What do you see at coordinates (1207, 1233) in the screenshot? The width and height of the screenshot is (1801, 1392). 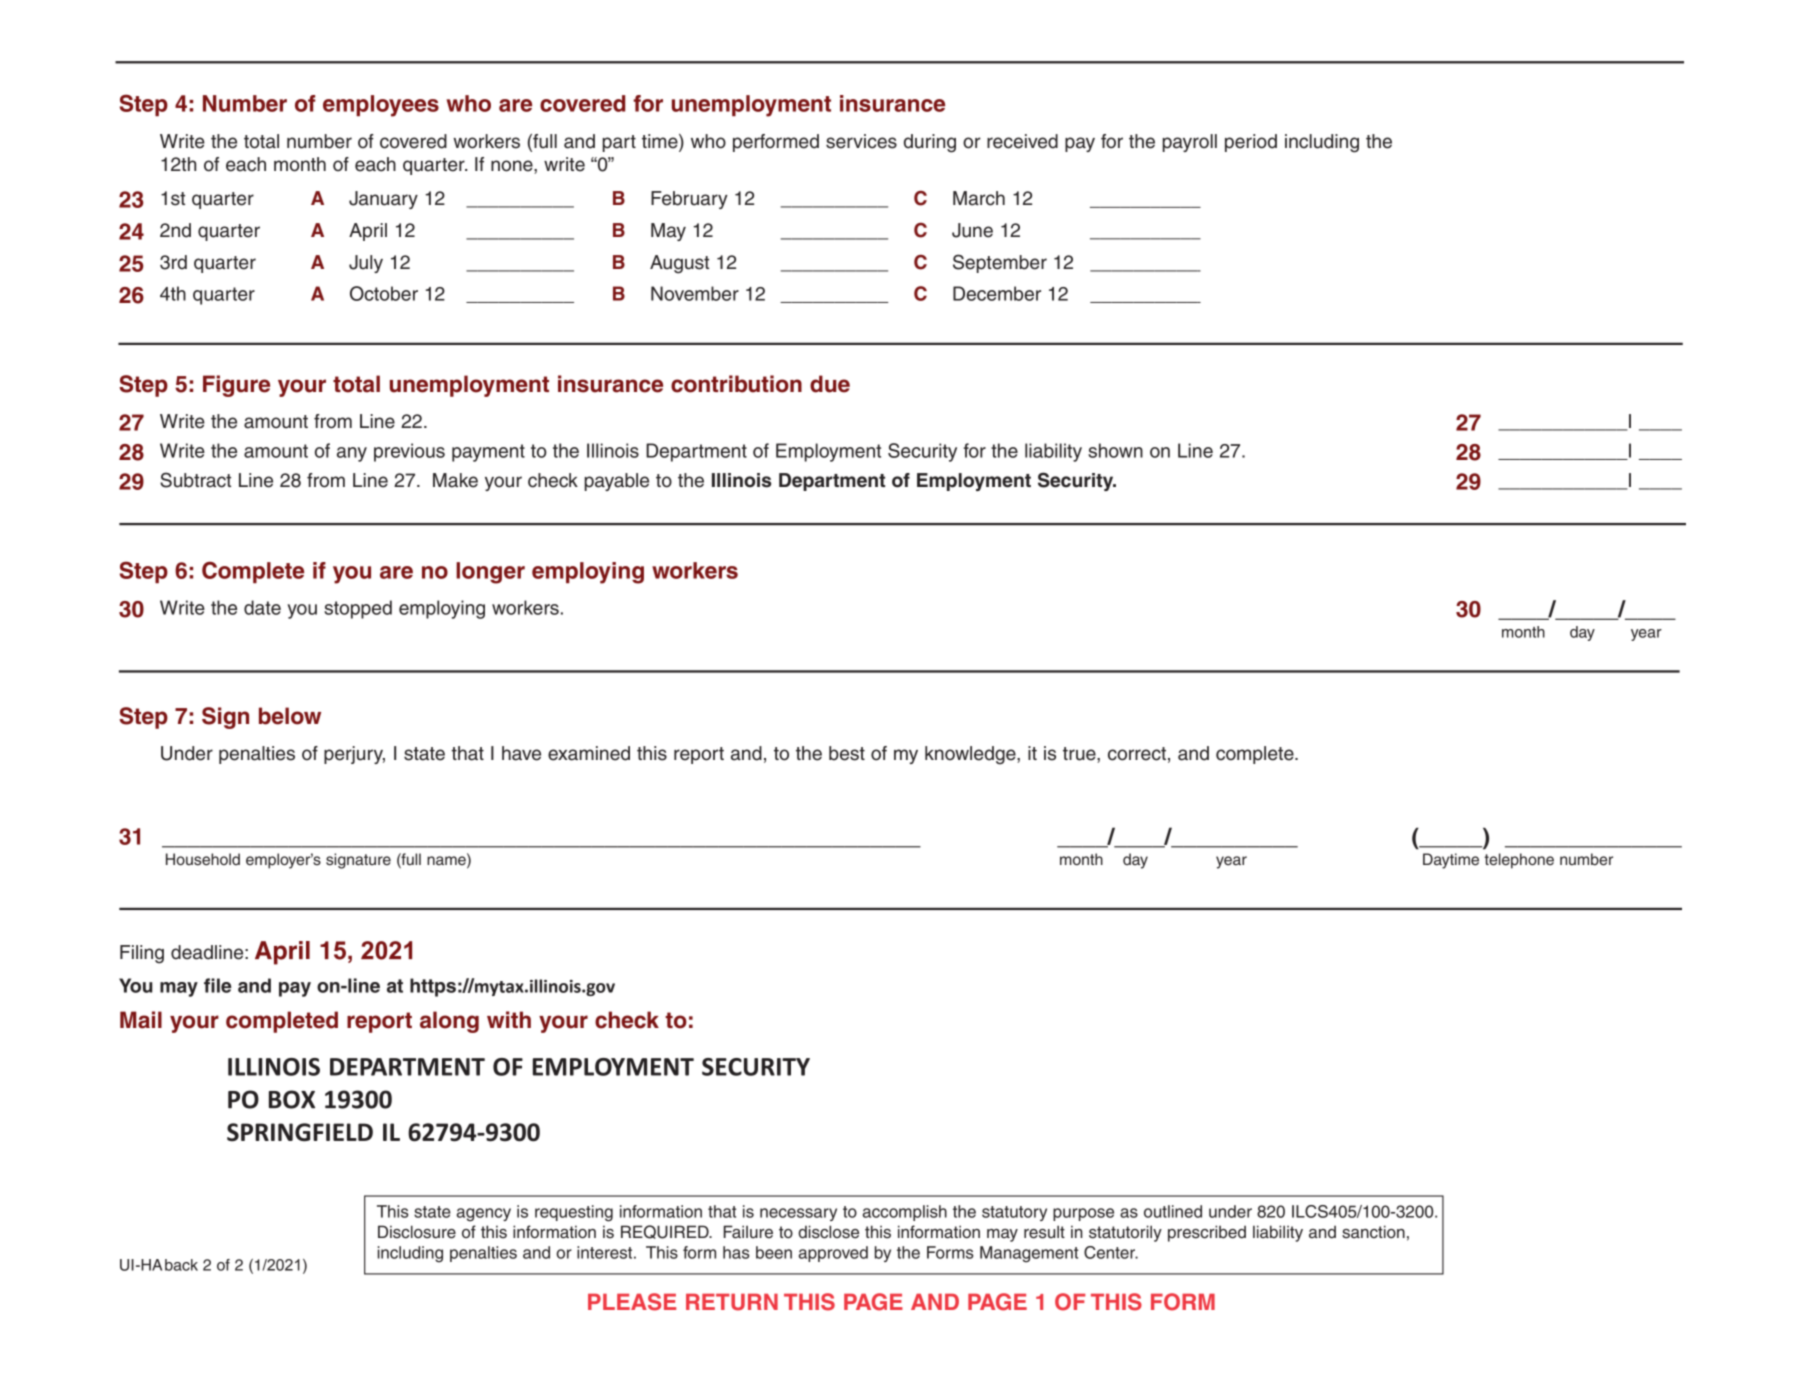 I see `prescribed` at bounding box center [1207, 1233].
